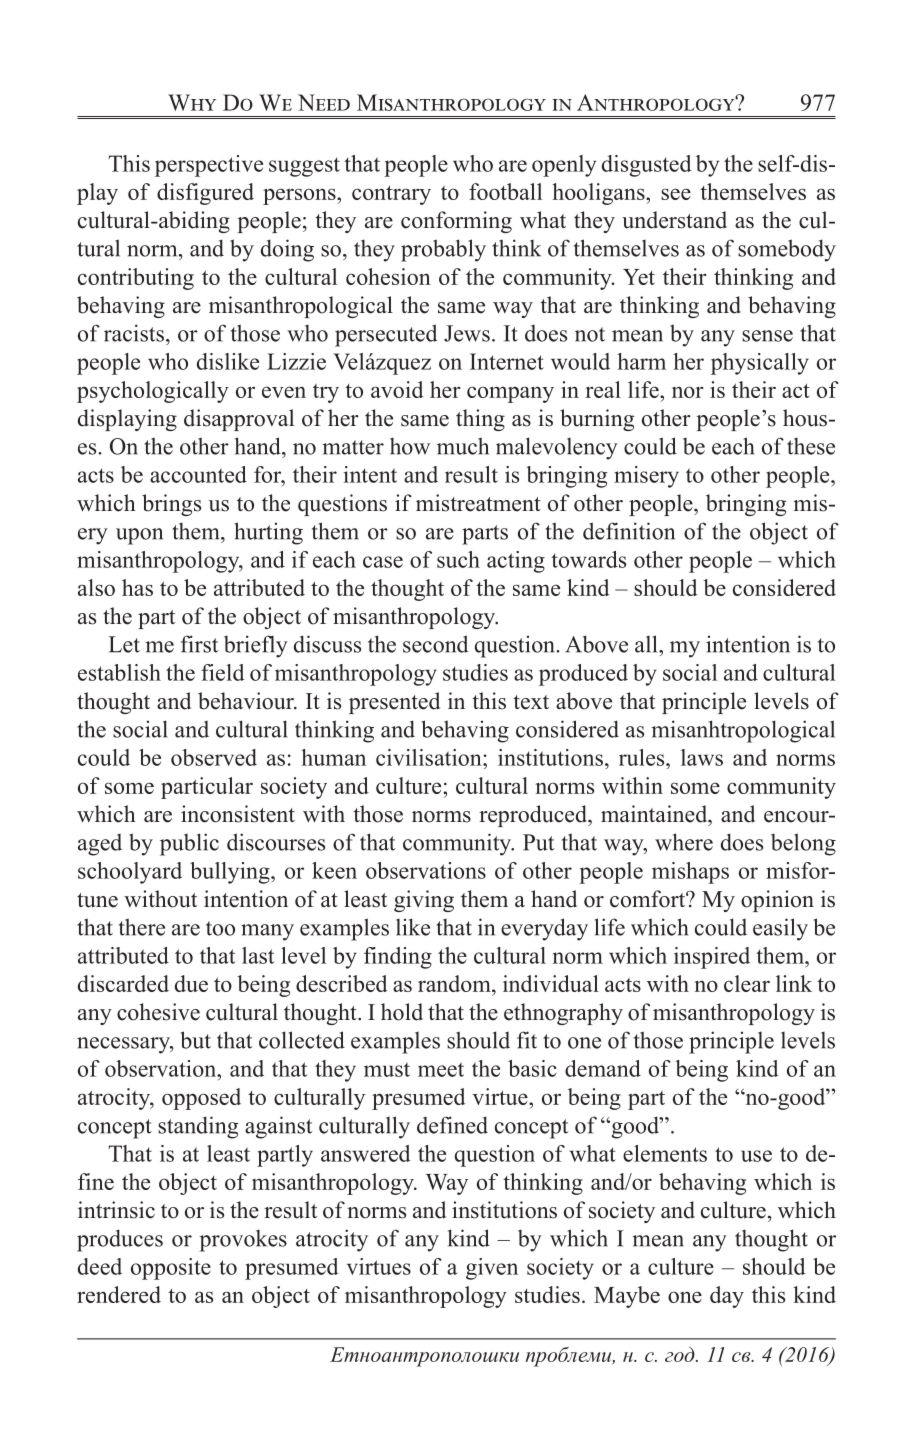 This image has width=913, height=1437. I want to click on civilisation, so click(430, 757).
